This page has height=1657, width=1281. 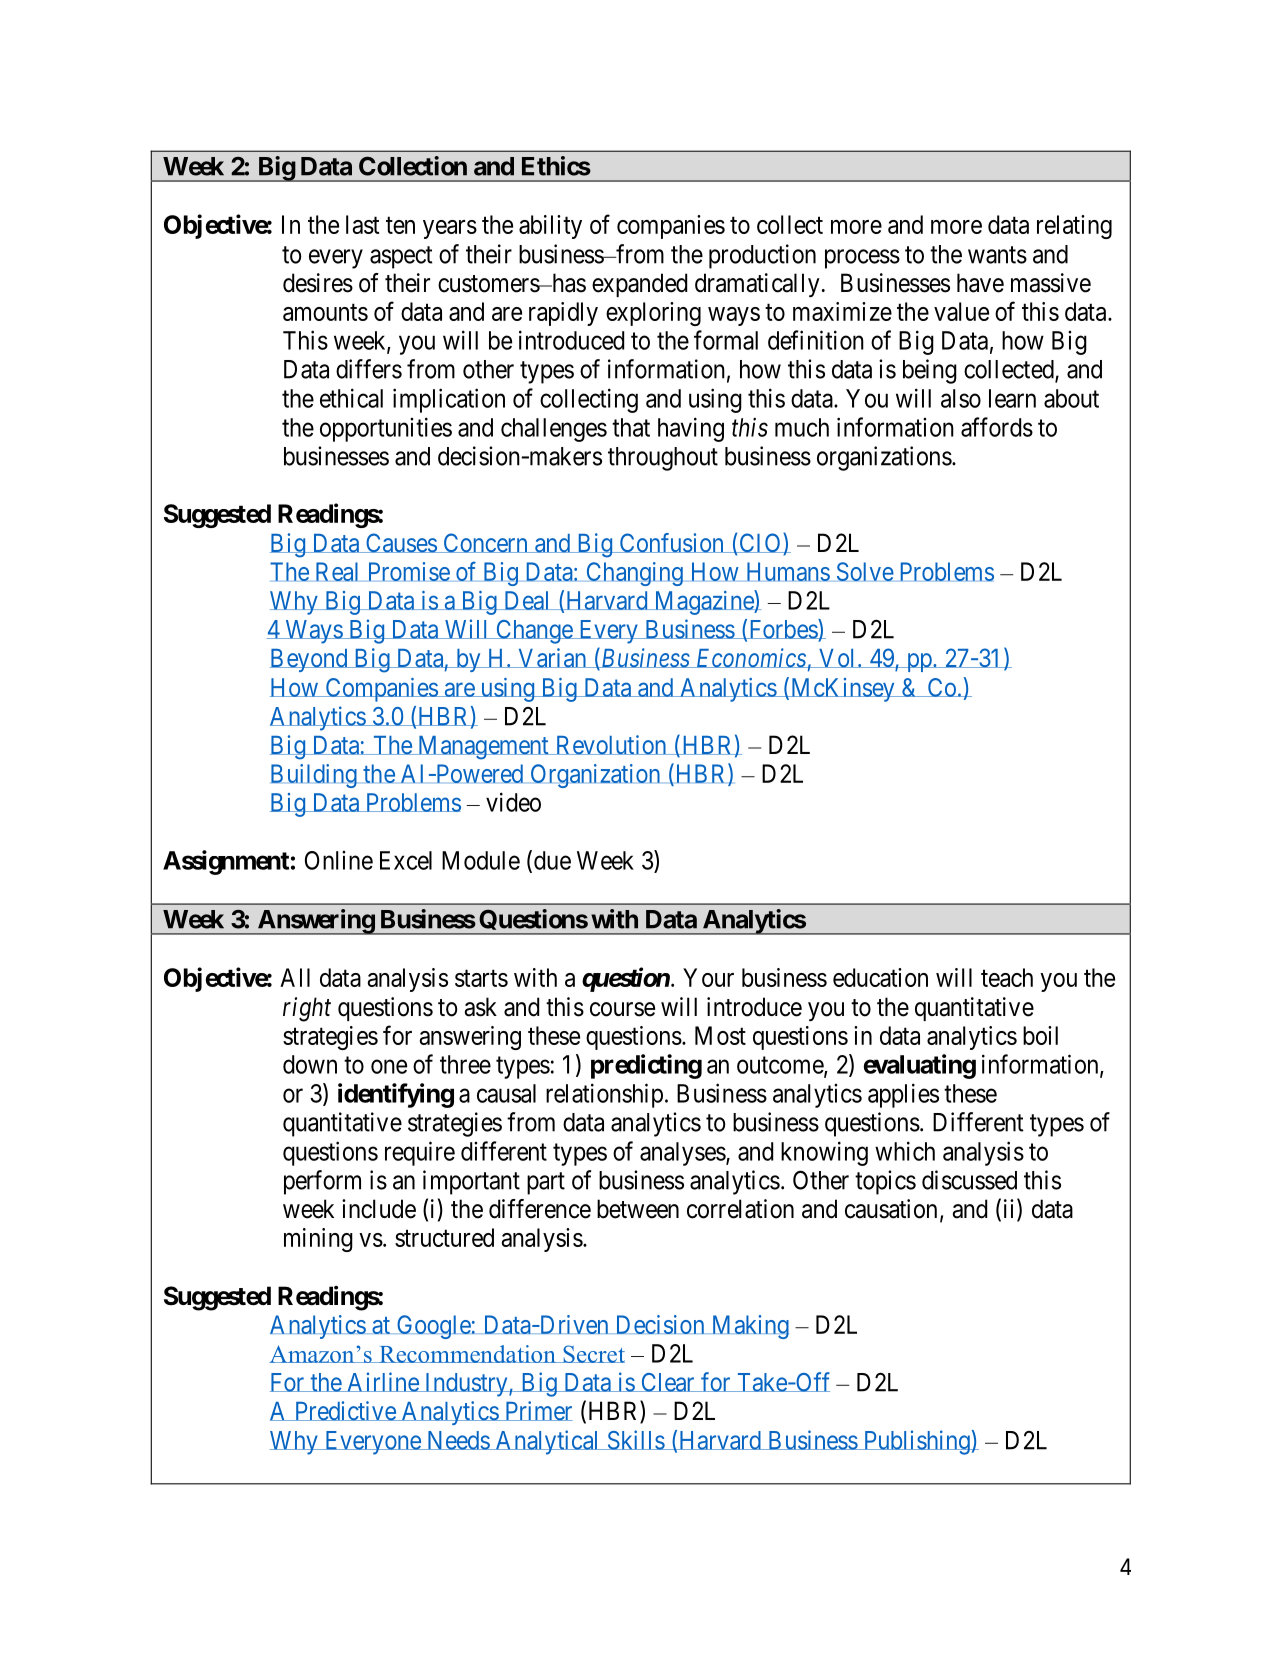 What do you see at coordinates (1040, 1035) in the page?
I see `boil` at bounding box center [1040, 1035].
